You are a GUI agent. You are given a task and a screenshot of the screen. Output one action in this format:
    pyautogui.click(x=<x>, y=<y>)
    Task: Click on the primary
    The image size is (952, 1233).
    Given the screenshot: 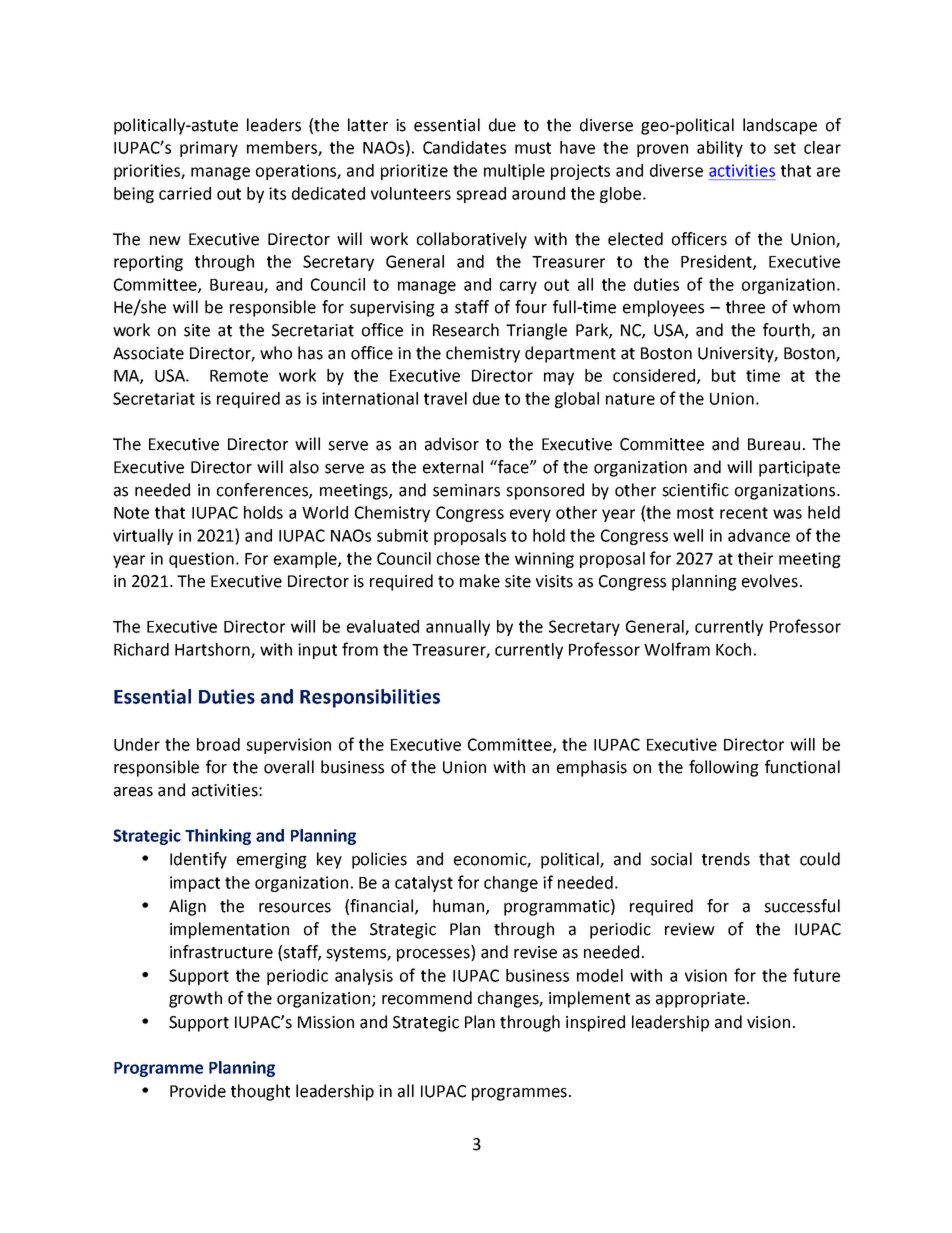 What is the action you would take?
    pyautogui.click(x=209, y=149)
